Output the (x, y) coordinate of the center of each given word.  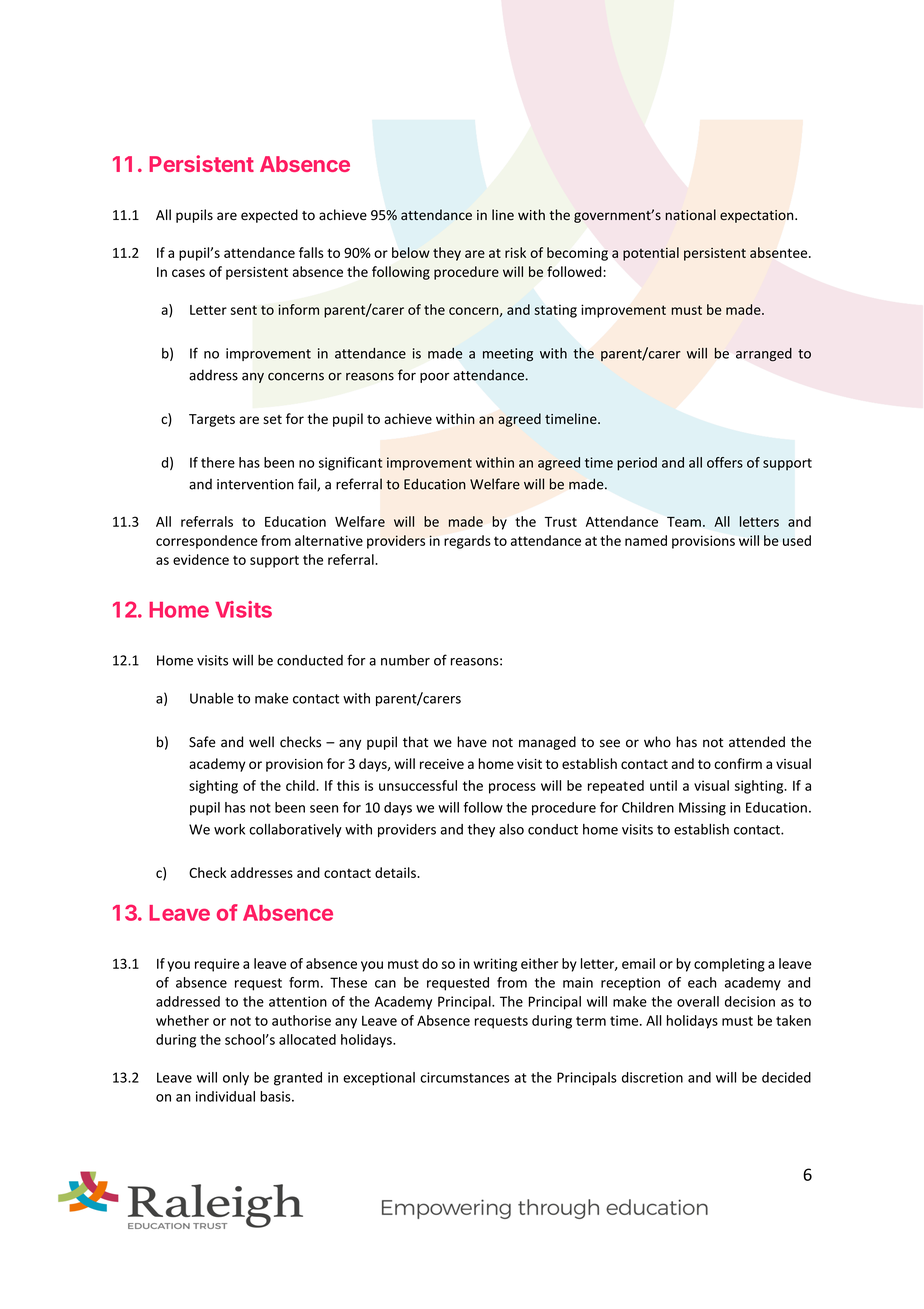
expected (269, 216)
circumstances (464, 1077)
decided (786, 1077)
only (236, 1079)
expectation (758, 216)
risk (515, 252)
